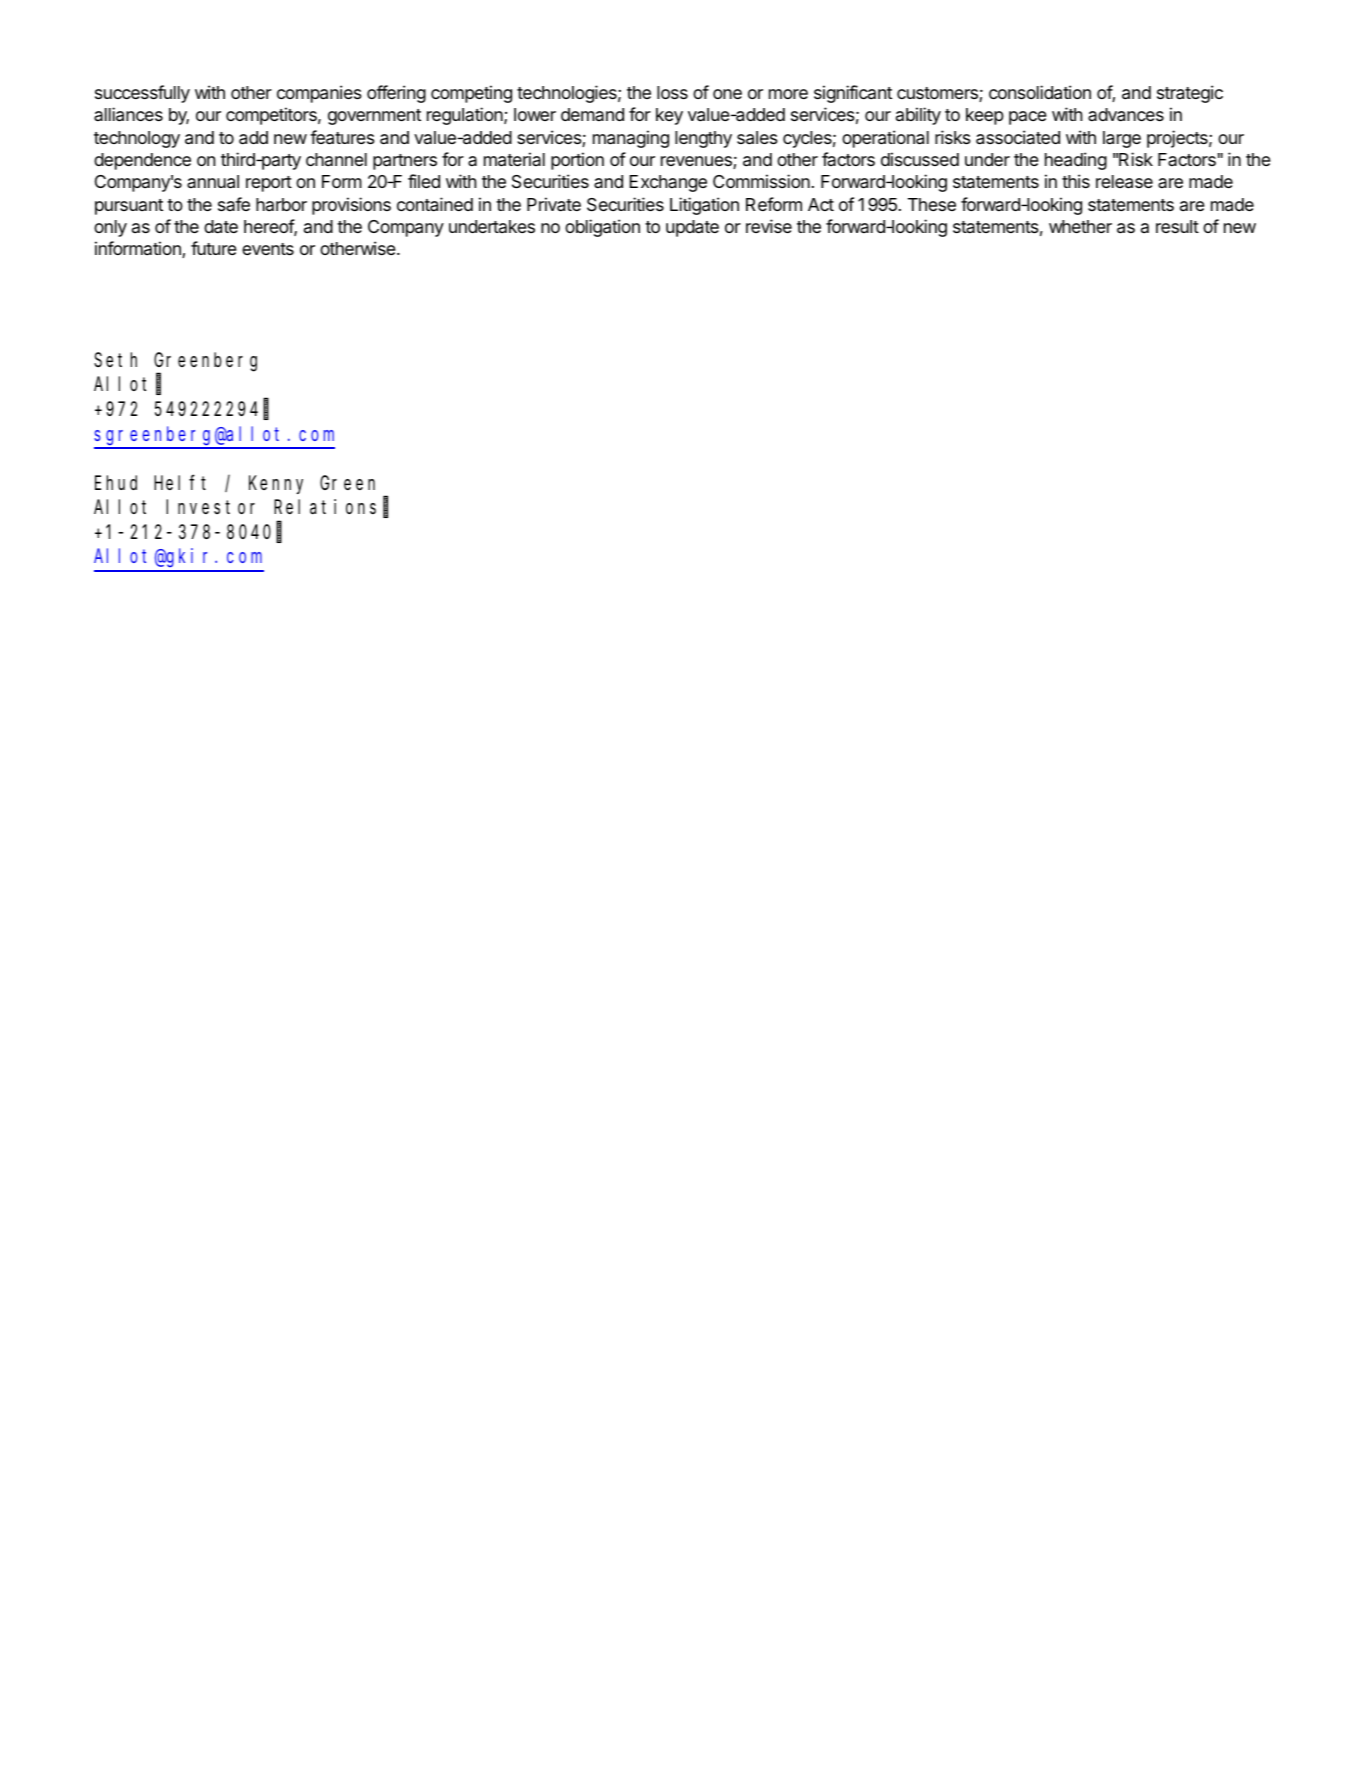  What do you see at coordinates (116, 482) in the screenshot?
I see `Ehud` at bounding box center [116, 482].
